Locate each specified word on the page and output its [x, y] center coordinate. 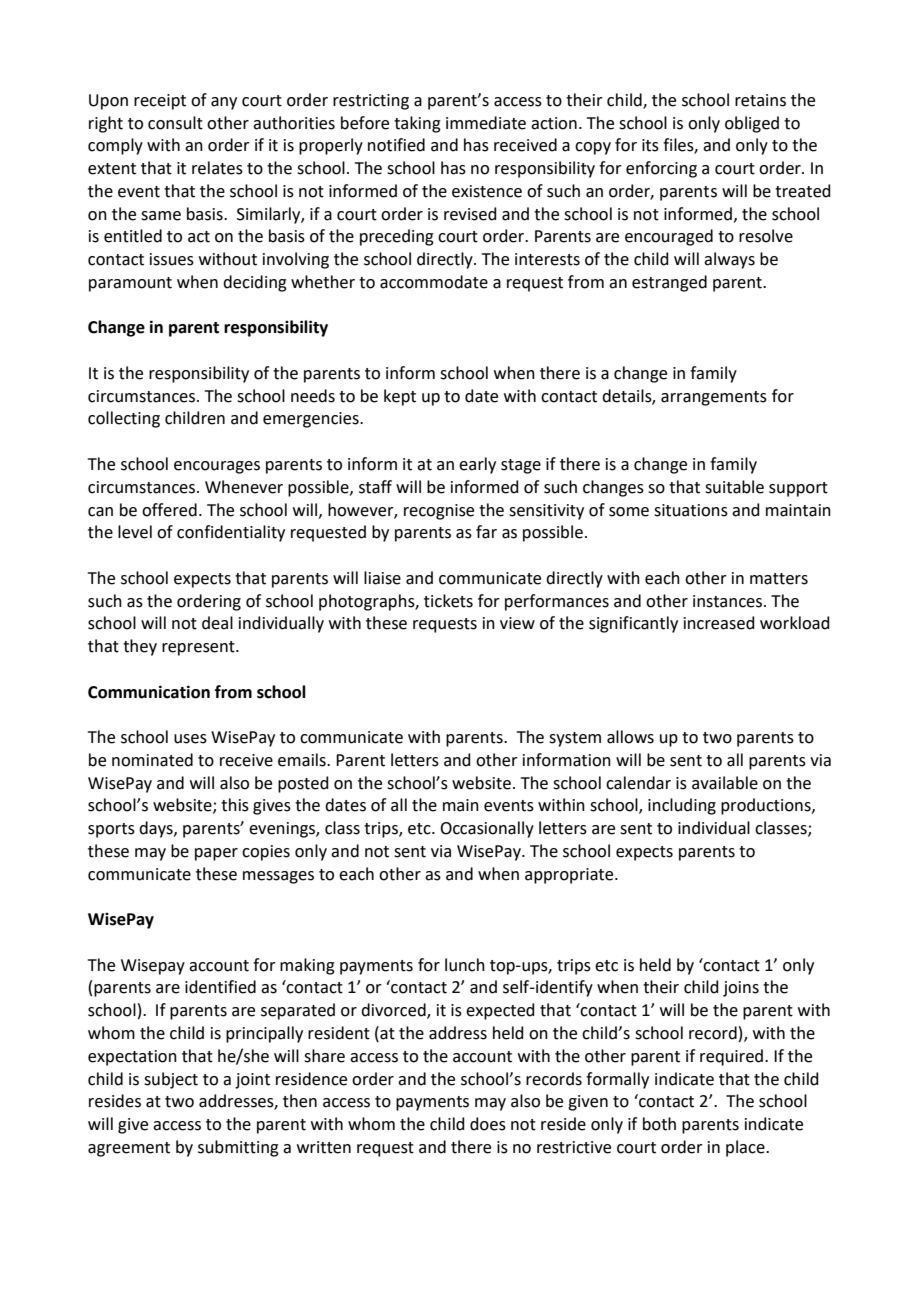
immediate [486, 123]
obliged [752, 124]
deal [217, 623]
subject [171, 1080]
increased [719, 623]
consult [175, 123]
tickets [448, 601]
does [488, 1124]
